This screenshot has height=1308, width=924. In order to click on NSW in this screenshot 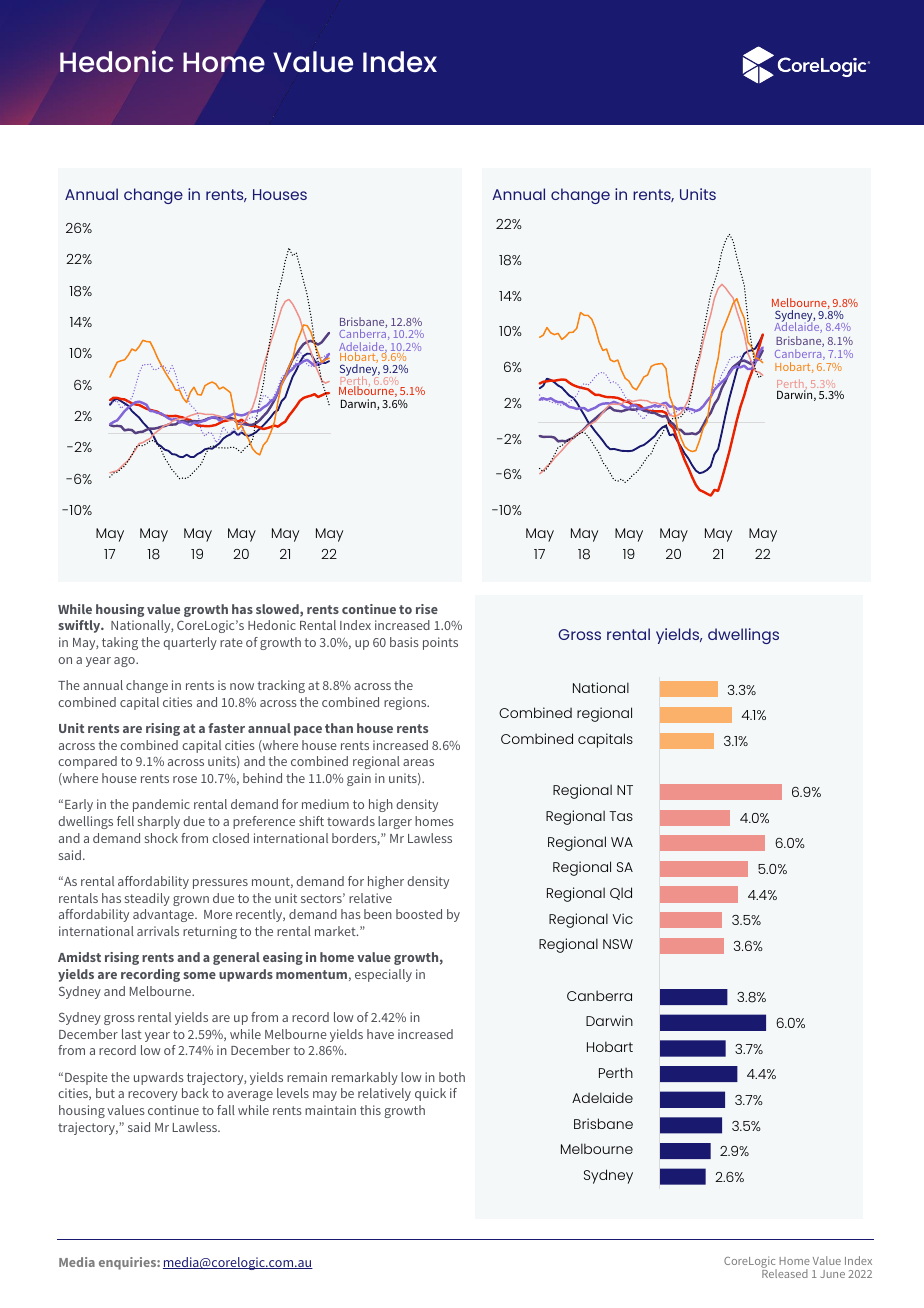, I will do `click(618, 944)`.
